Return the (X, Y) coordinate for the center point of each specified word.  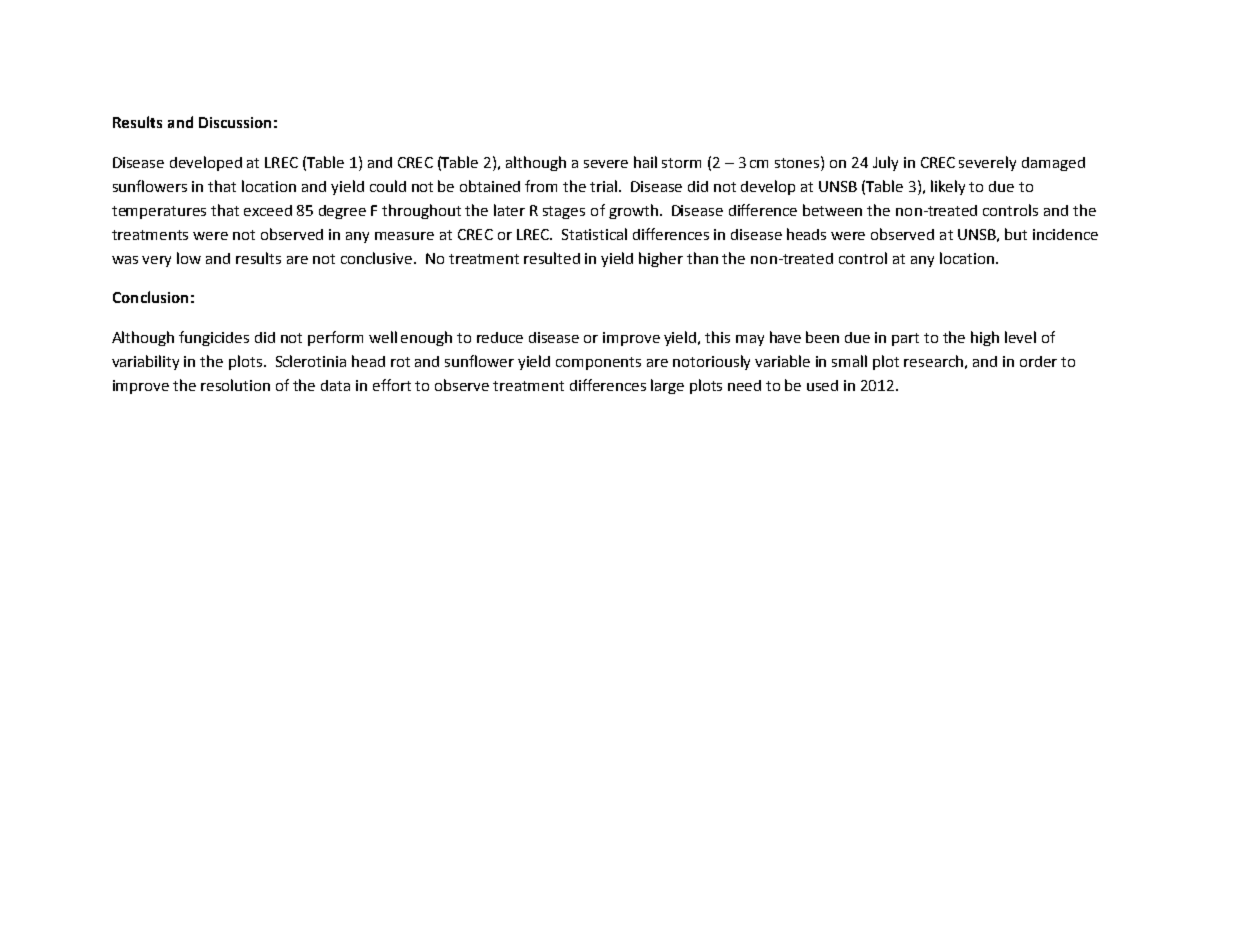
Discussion (235, 122)
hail (645, 162)
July (885, 163)
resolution (235, 385)
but (1016, 234)
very (156, 261)
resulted (552, 258)
